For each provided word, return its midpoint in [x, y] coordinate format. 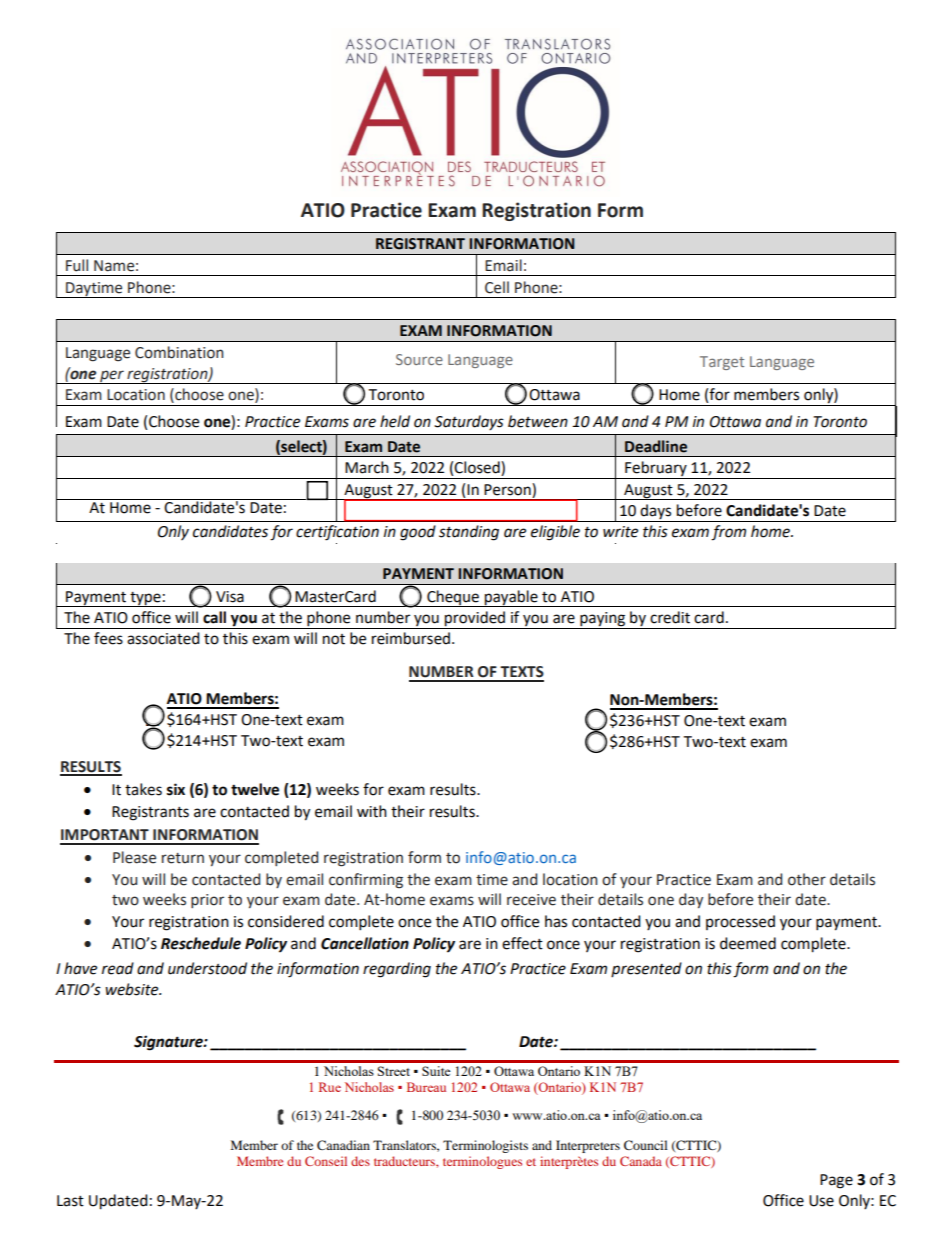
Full [77, 265]
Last [70, 1201]
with [372, 811]
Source [419, 359]
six [176, 789]
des [360, 1161]
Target [722, 363]
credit [670, 617]
